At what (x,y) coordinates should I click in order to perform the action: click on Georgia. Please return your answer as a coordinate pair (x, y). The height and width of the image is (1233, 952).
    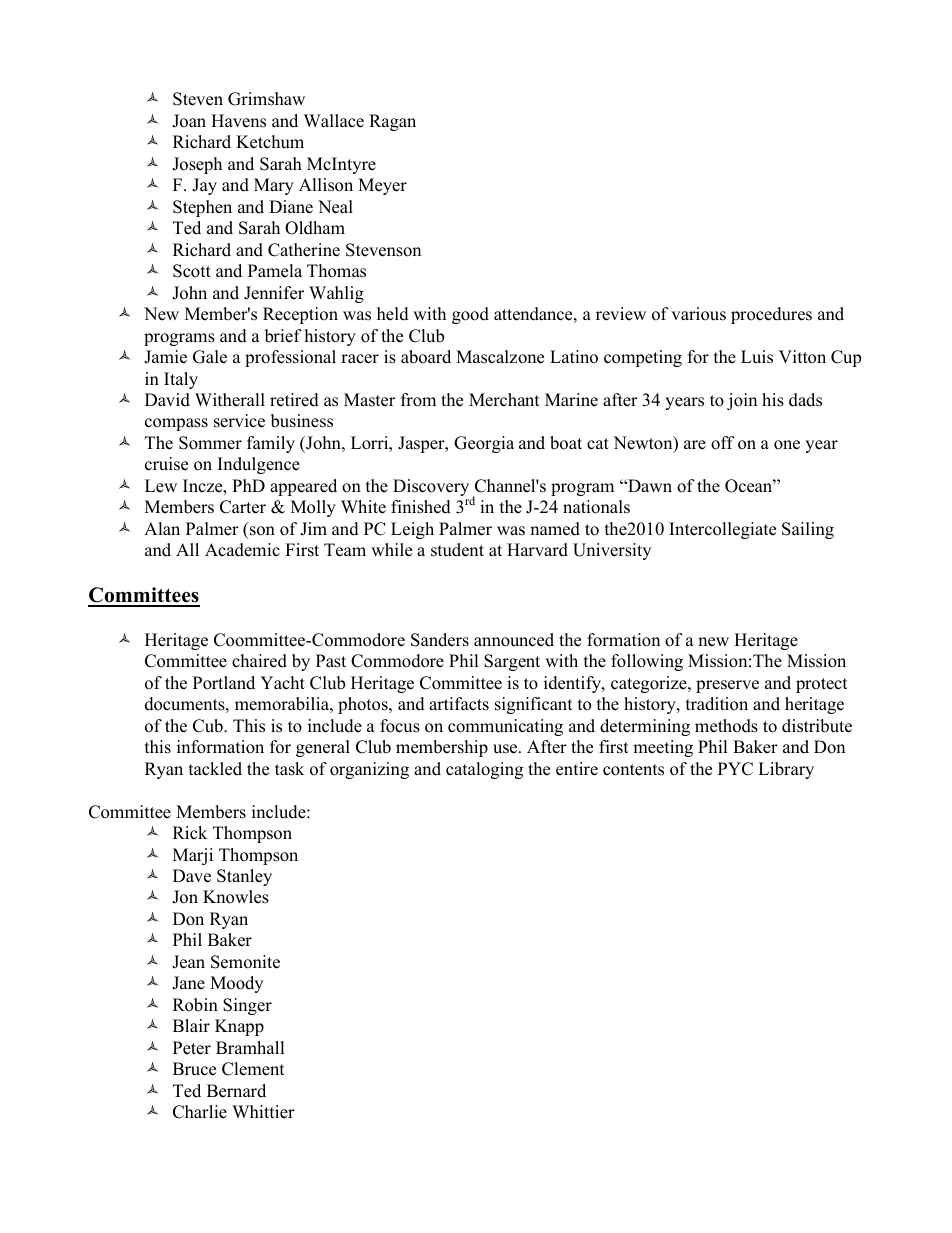
    Looking at the image, I should click on (484, 444).
